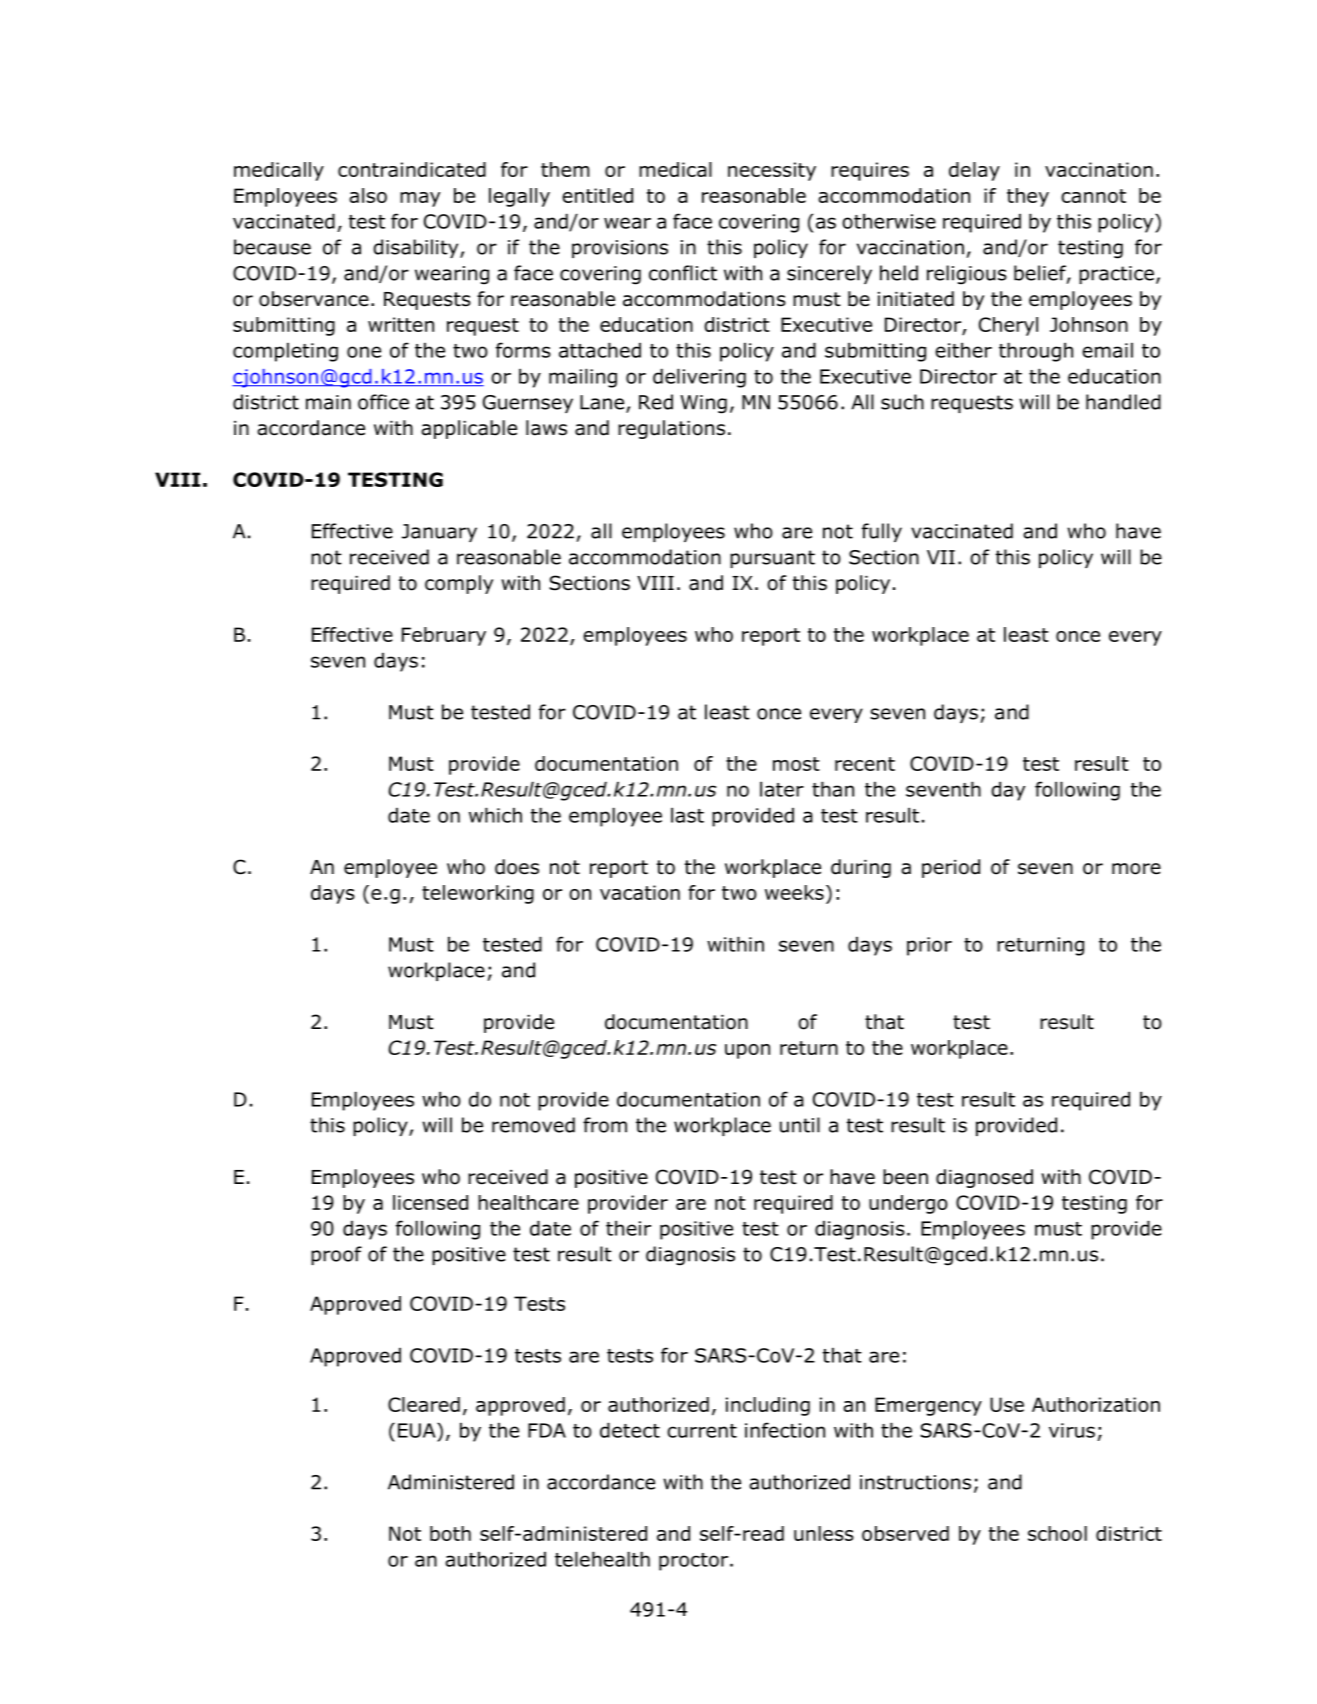 This image has width=1317, height=1704. What do you see at coordinates (747, 1051) in the image?
I see `upon` at bounding box center [747, 1051].
